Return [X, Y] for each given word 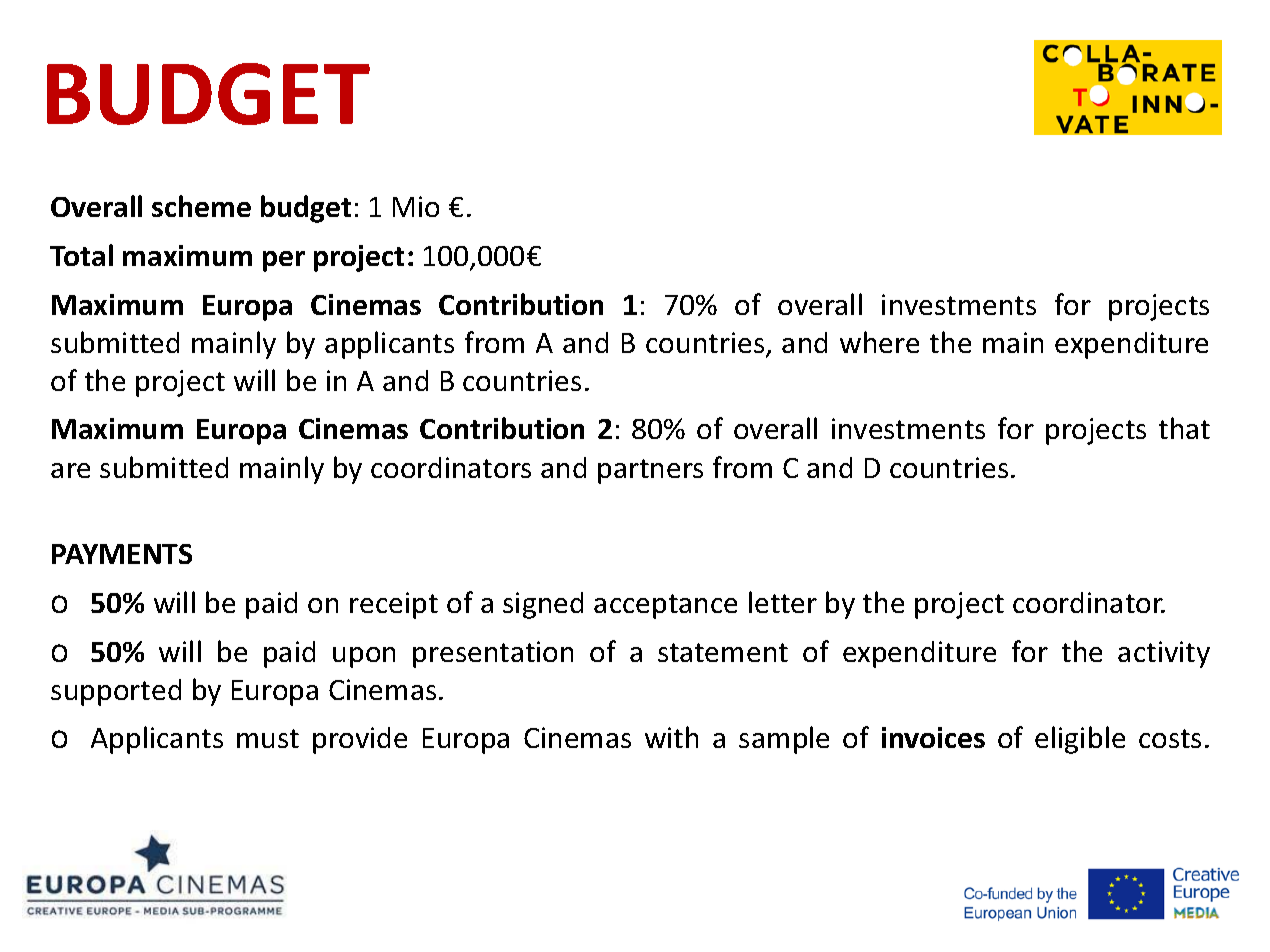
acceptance [665, 606]
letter [783, 602]
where [879, 342]
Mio [416, 206]
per [284, 261]
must [268, 738]
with [671, 737]
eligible [1080, 740]
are [70, 470]
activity [1164, 654]
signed [543, 605]
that [1184, 428]
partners [650, 471]
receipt [394, 605]
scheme [201, 206]
